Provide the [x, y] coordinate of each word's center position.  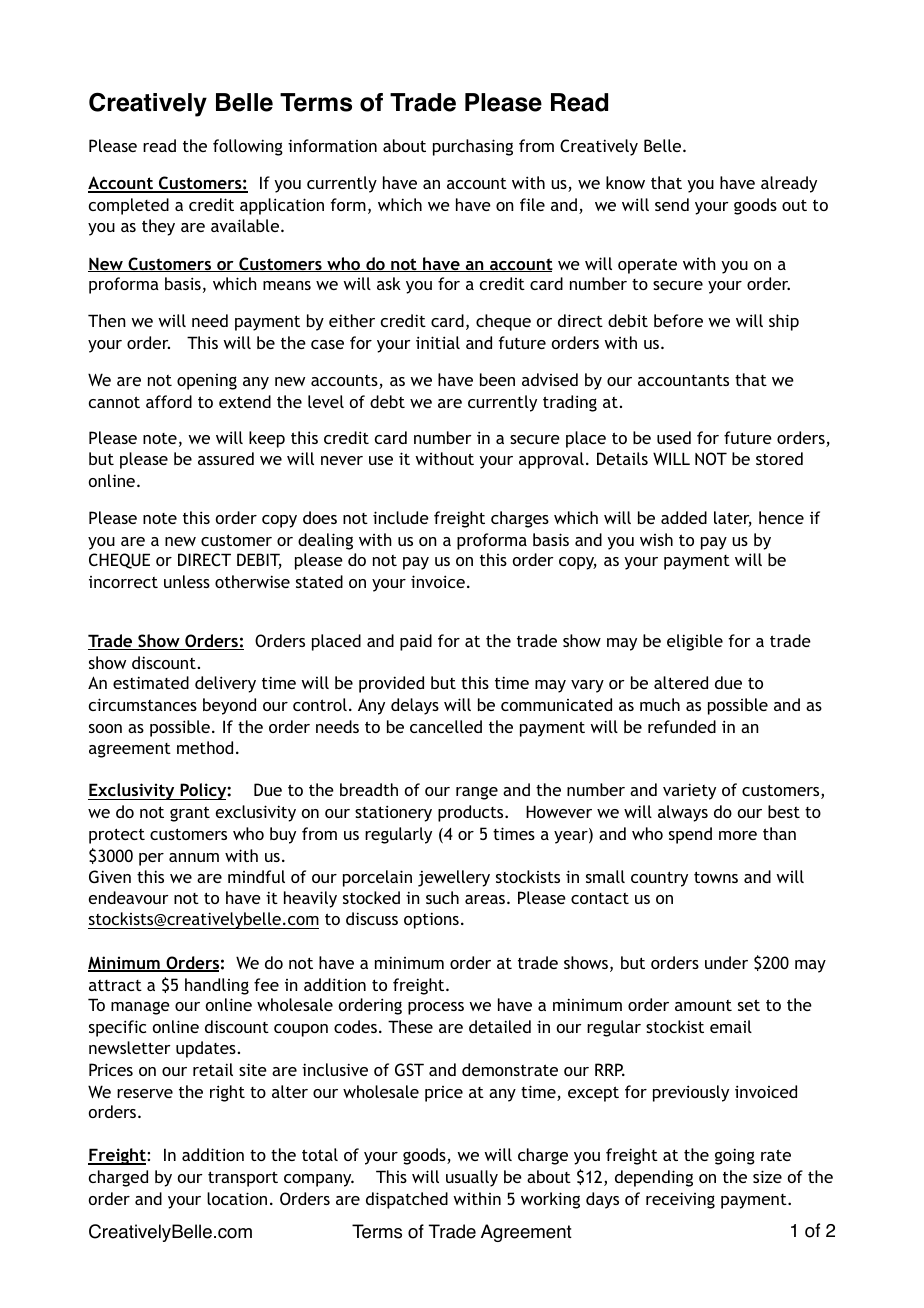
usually [472, 1178]
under [726, 962]
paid [416, 642]
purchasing [473, 147]
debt [387, 401]
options [431, 920]
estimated [151, 682]
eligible [695, 642]
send [672, 204]
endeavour [129, 897]
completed [129, 206]
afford [169, 401]
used [674, 437]
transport [243, 1179]
